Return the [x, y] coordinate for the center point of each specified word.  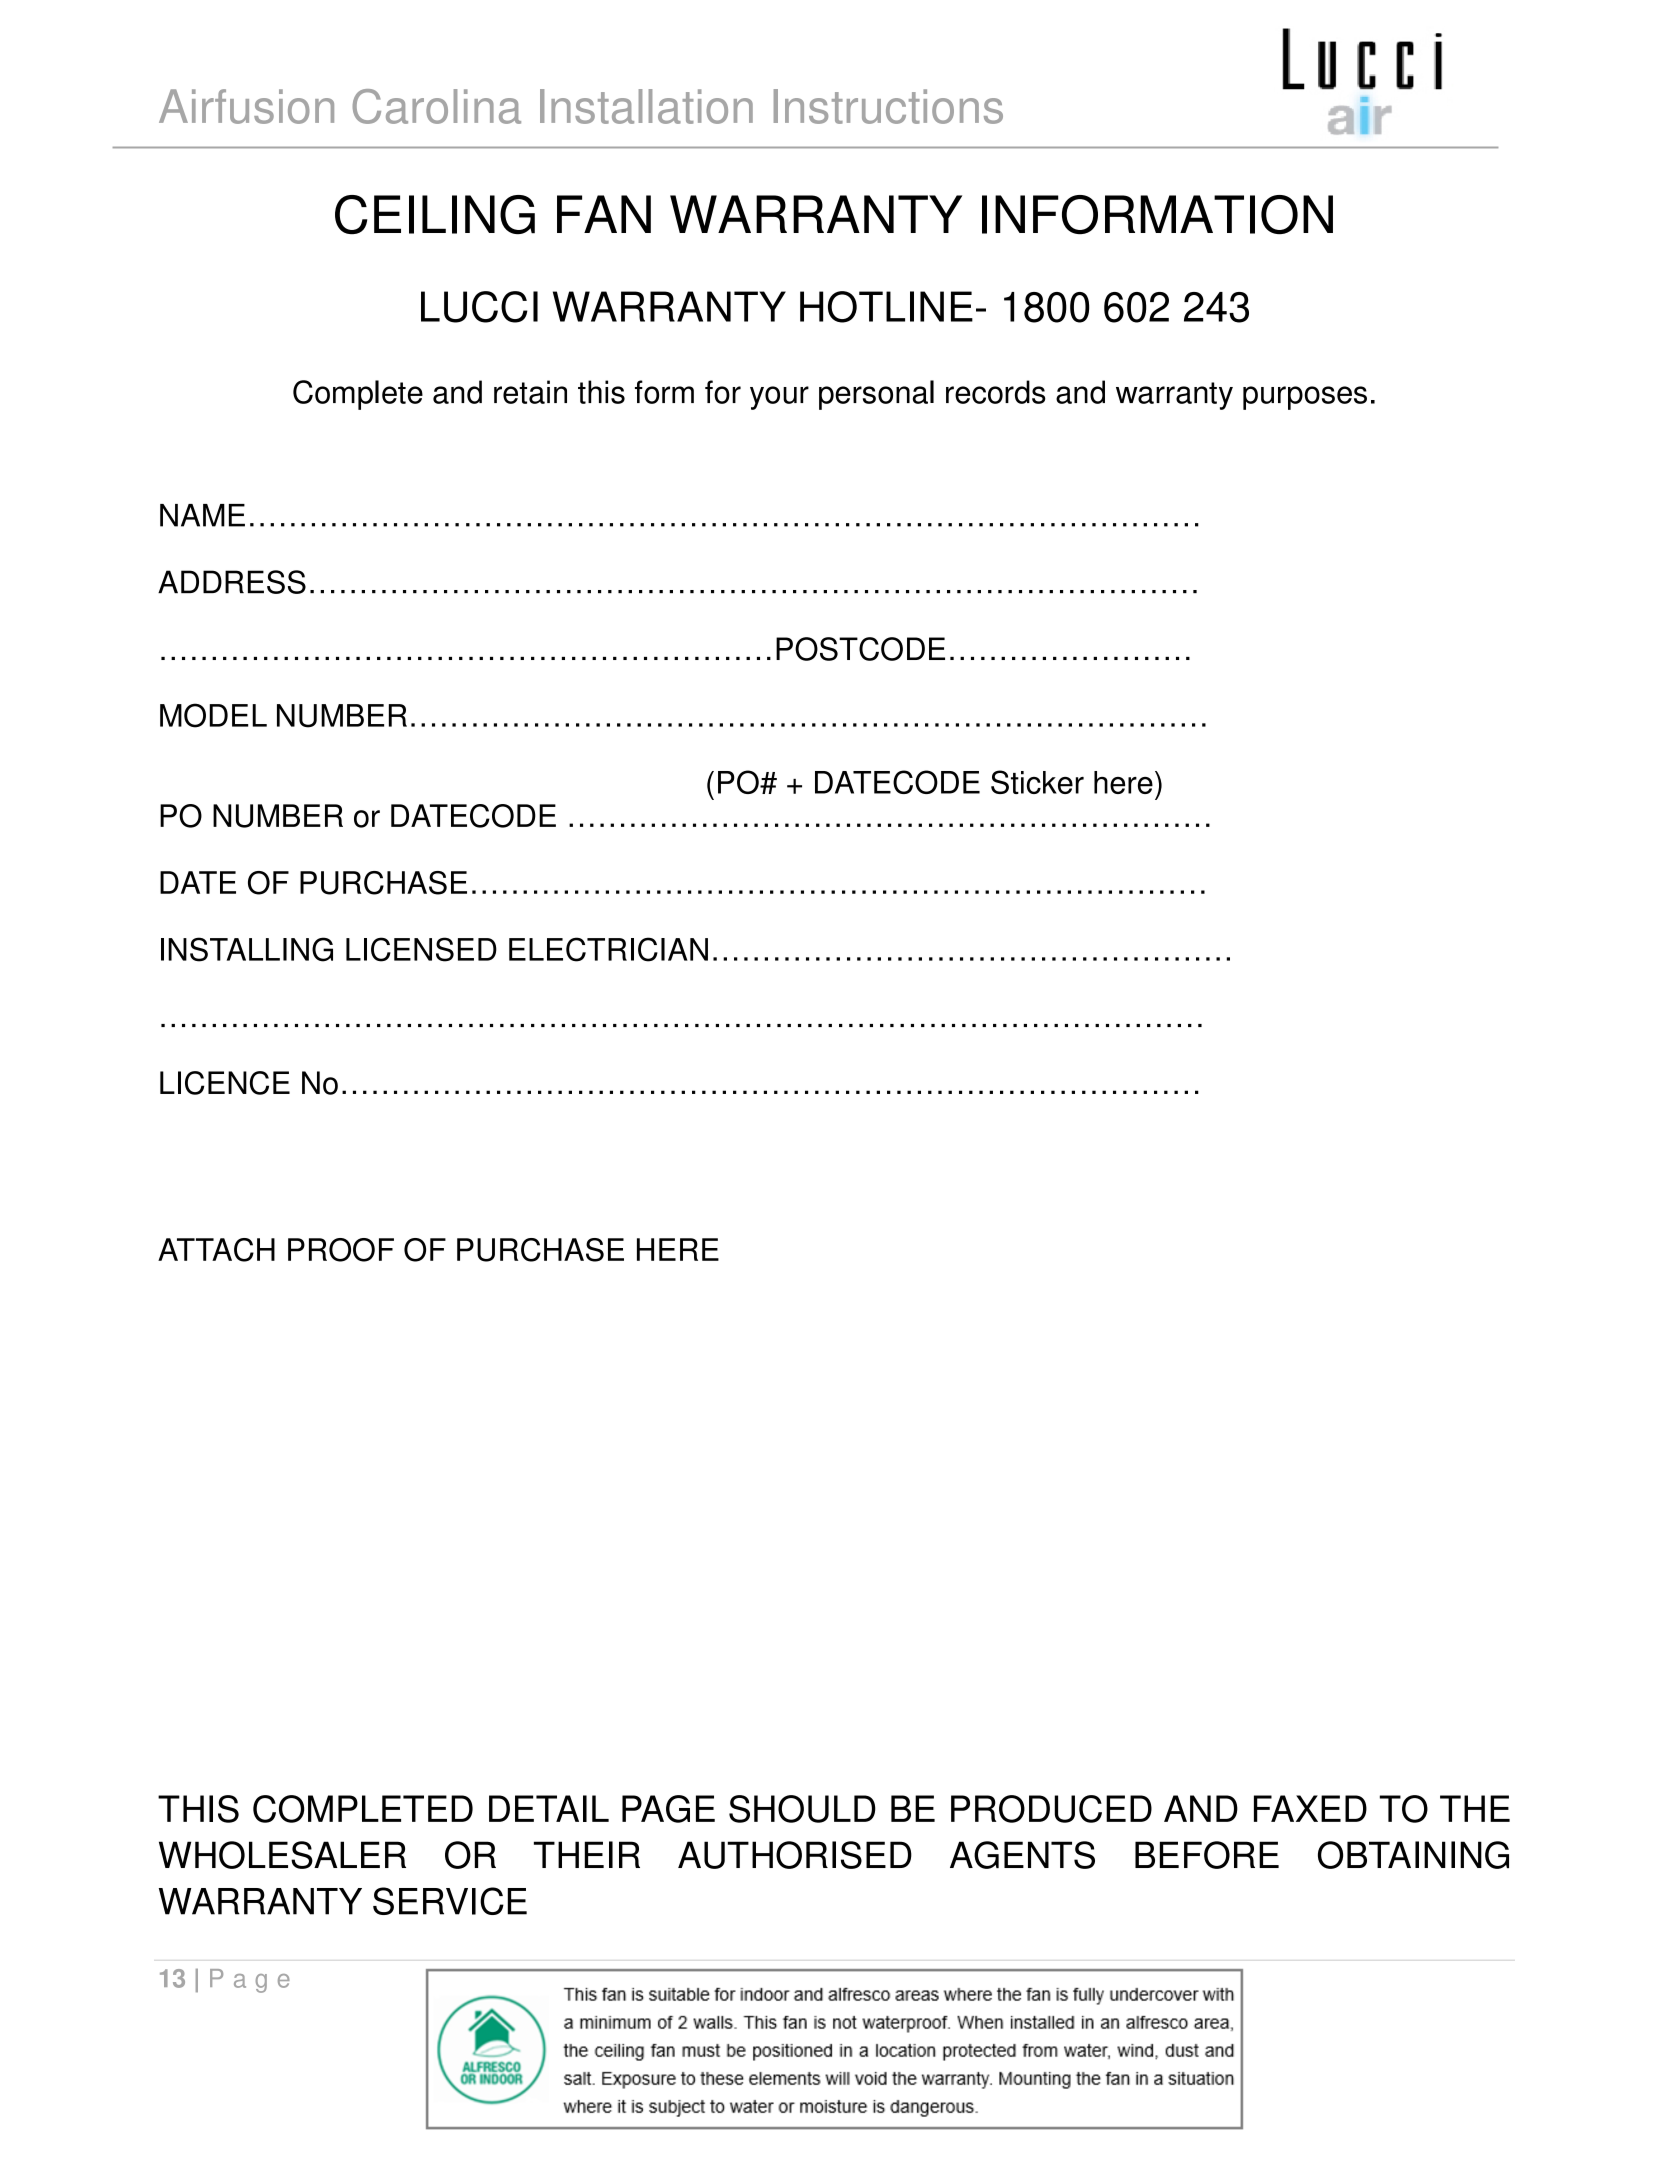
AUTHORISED [795, 1855]
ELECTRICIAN [608, 949]
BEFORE [1207, 1855]
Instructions [888, 106]
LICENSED [421, 949]
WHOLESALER [282, 1855]
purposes [1305, 398]
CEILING [435, 214]
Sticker [1037, 782]
